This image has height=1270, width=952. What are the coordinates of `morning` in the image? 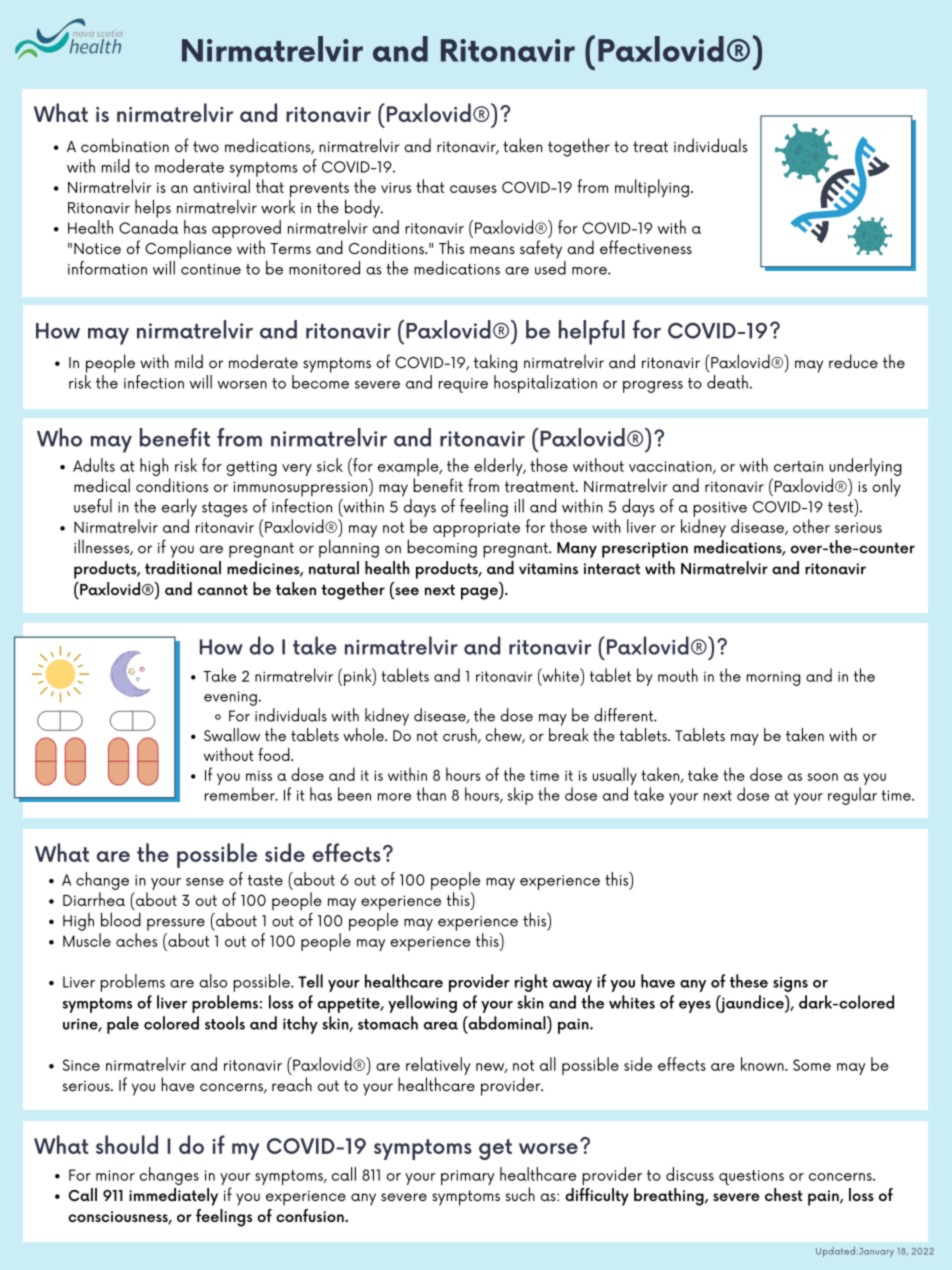 It's located at (773, 678).
